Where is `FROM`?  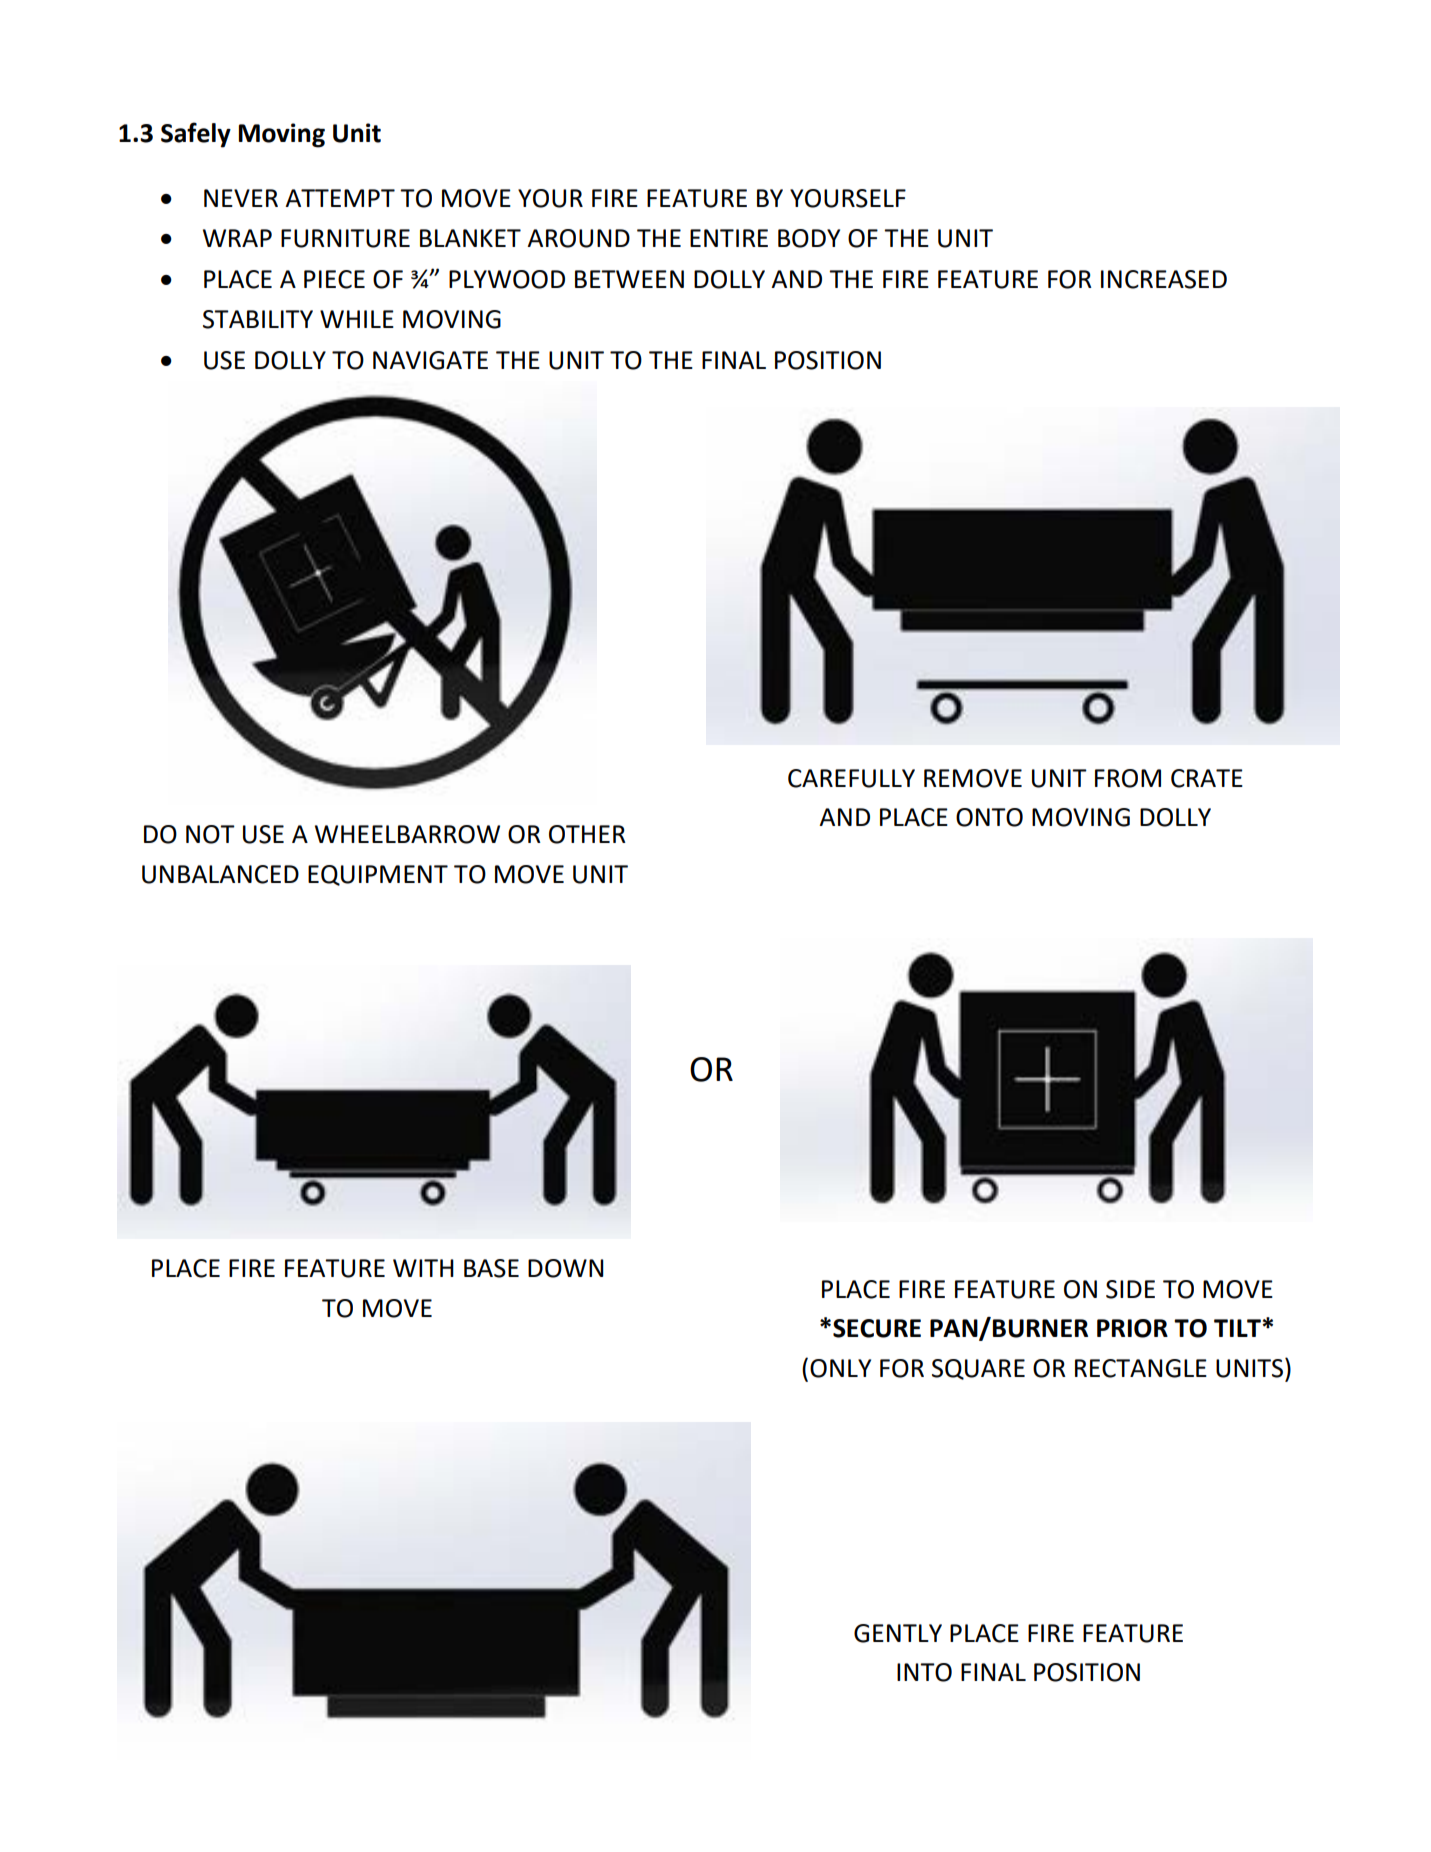 FROM is located at coordinates (1128, 778).
